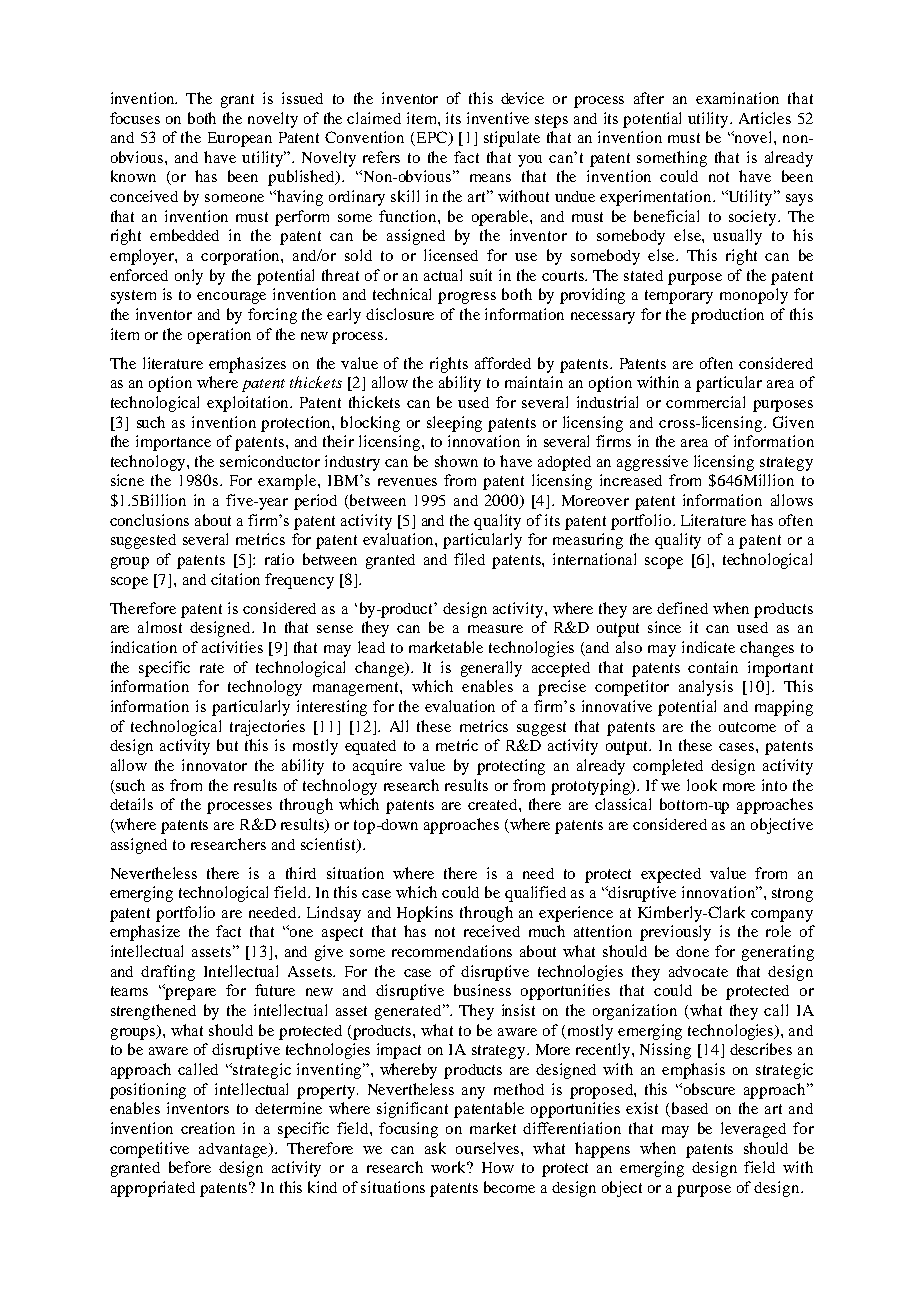  What do you see at coordinates (692, 951) in the screenshot?
I see `done` at bounding box center [692, 951].
